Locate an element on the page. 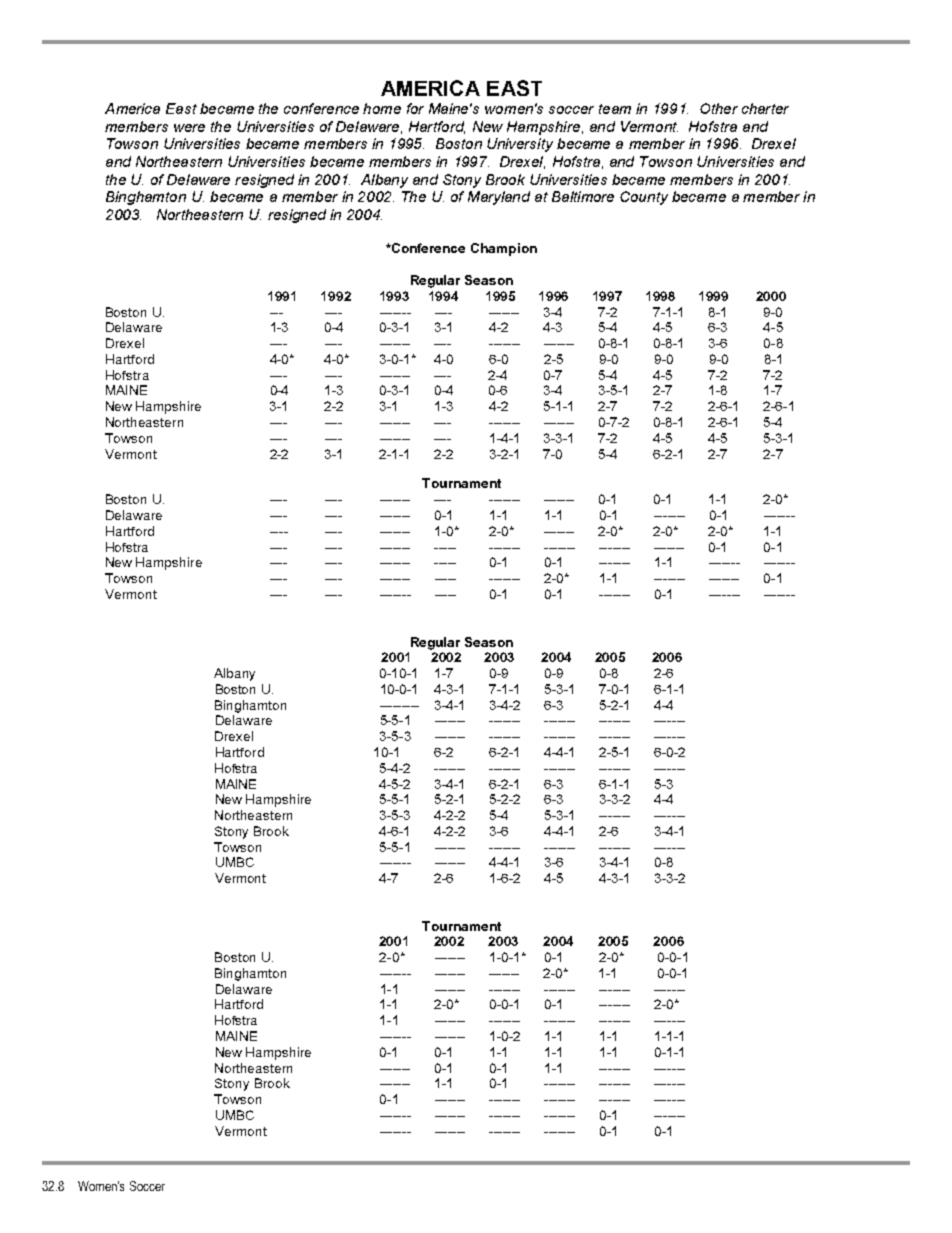 The image size is (952, 1233). County is located at coordinates (644, 198).
